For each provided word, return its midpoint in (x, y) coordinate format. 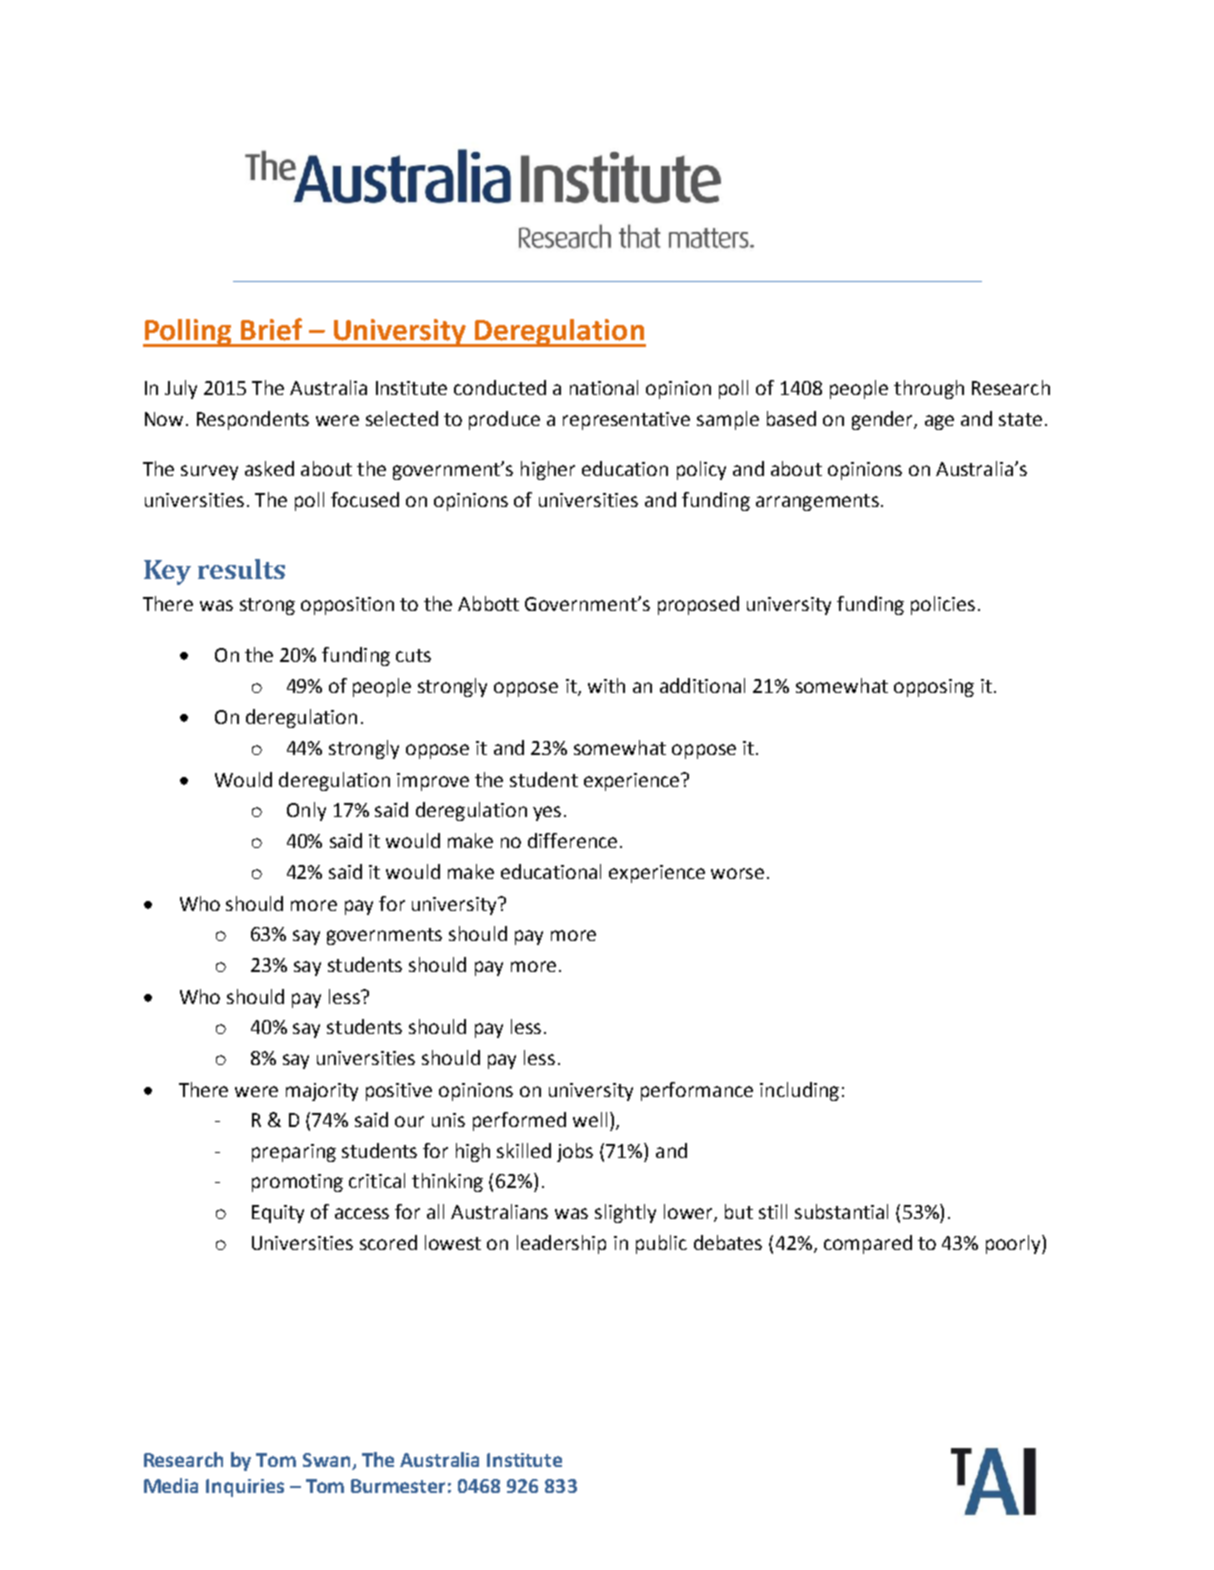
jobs (575, 1152)
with (606, 685)
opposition (347, 606)
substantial (841, 1211)
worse (737, 873)
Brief (271, 329)
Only (306, 811)
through (929, 389)
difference (572, 840)
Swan (326, 1460)
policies (943, 605)
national (604, 387)
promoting (297, 1183)
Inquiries (245, 1488)
